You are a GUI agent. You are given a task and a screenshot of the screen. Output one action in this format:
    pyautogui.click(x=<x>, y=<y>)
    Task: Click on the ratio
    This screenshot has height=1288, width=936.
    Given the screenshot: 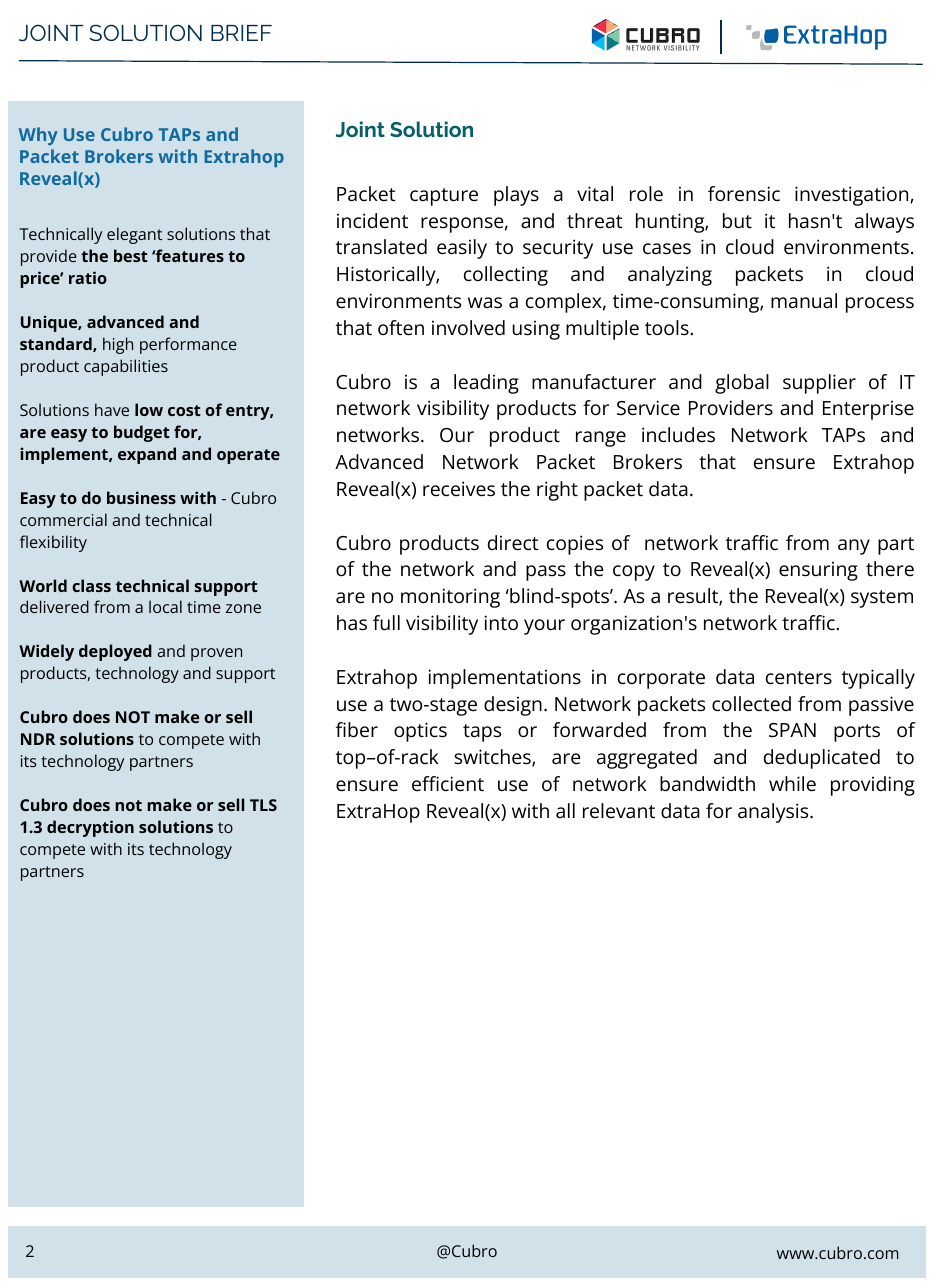 What is the action you would take?
    pyautogui.click(x=88, y=277)
